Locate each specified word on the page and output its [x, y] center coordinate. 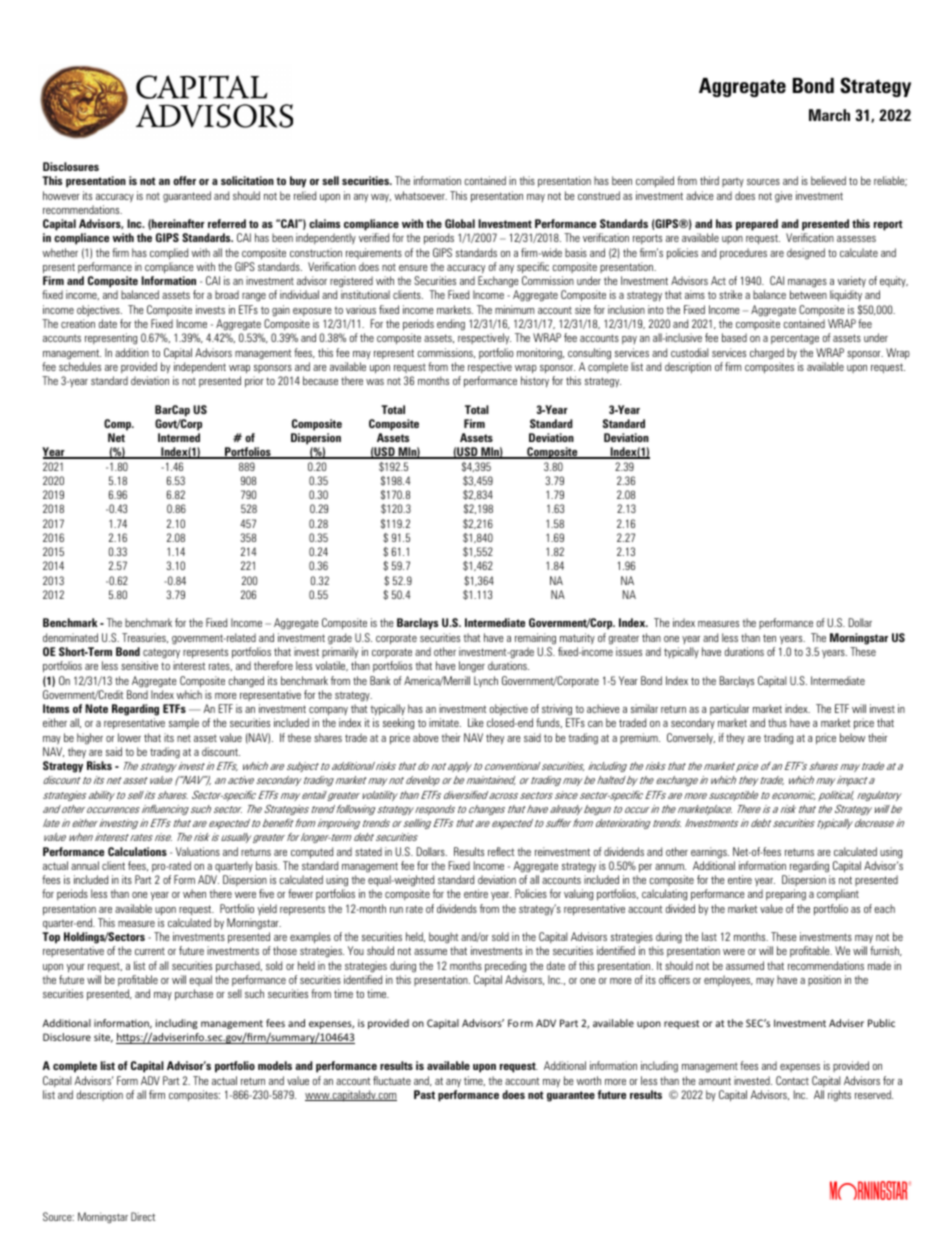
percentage [795, 339]
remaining [535, 639]
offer [184, 180]
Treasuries [145, 638]
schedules [80, 366]
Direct [143, 1216]
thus [777, 722]
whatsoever [420, 195]
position [824, 980]
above [426, 737]
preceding [505, 967]
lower [129, 737]
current [150, 951]
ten [769, 638]
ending [451, 325]
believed [828, 180]
